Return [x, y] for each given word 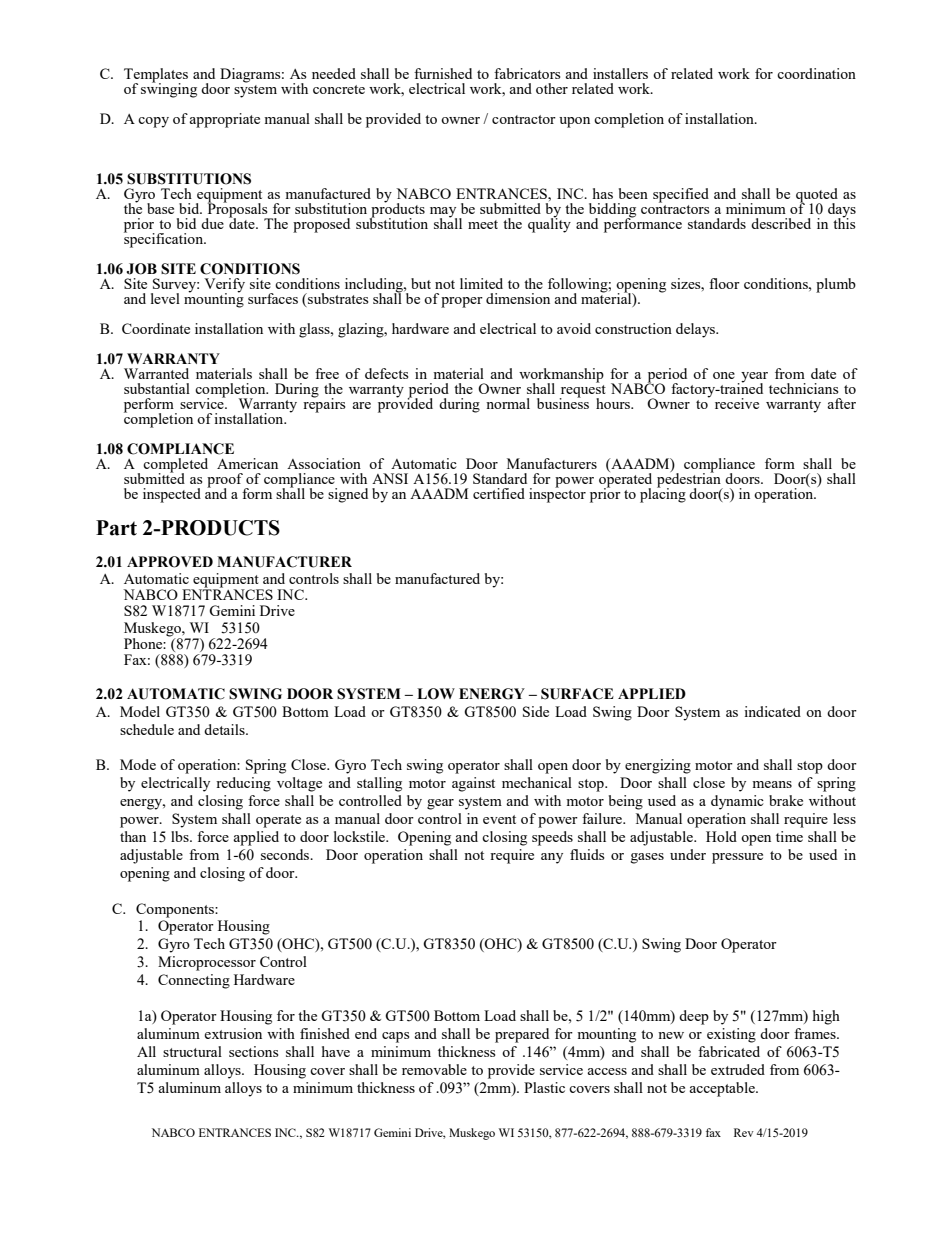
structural [192, 1051]
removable [434, 1069]
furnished [443, 73]
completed [175, 466]
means [772, 784]
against [473, 784]
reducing [243, 784]
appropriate [224, 120]
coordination [816, 73]
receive [737, 403]
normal [508, 403]
